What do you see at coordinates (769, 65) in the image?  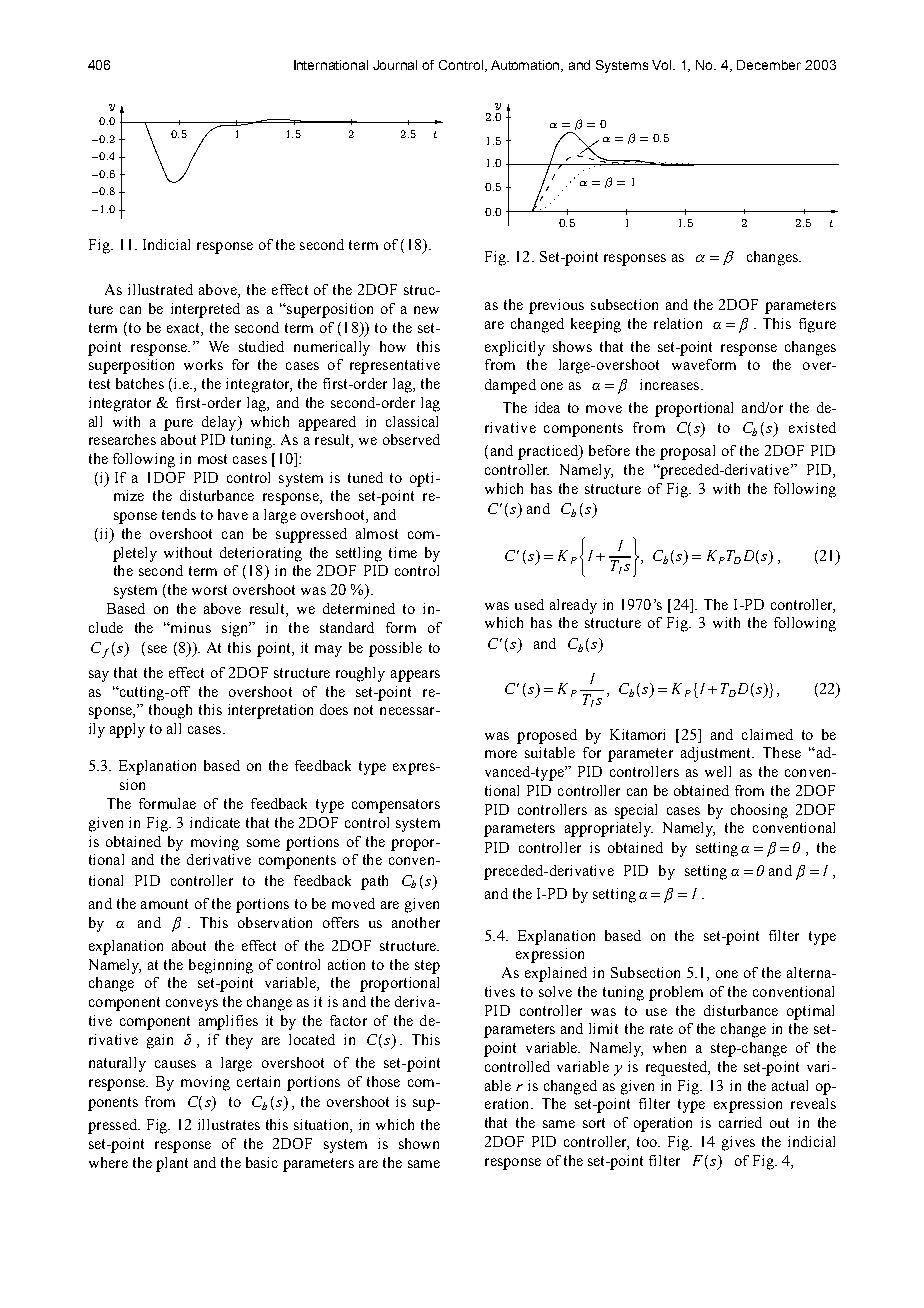 I see `December` at bounding box center [769, 65].
